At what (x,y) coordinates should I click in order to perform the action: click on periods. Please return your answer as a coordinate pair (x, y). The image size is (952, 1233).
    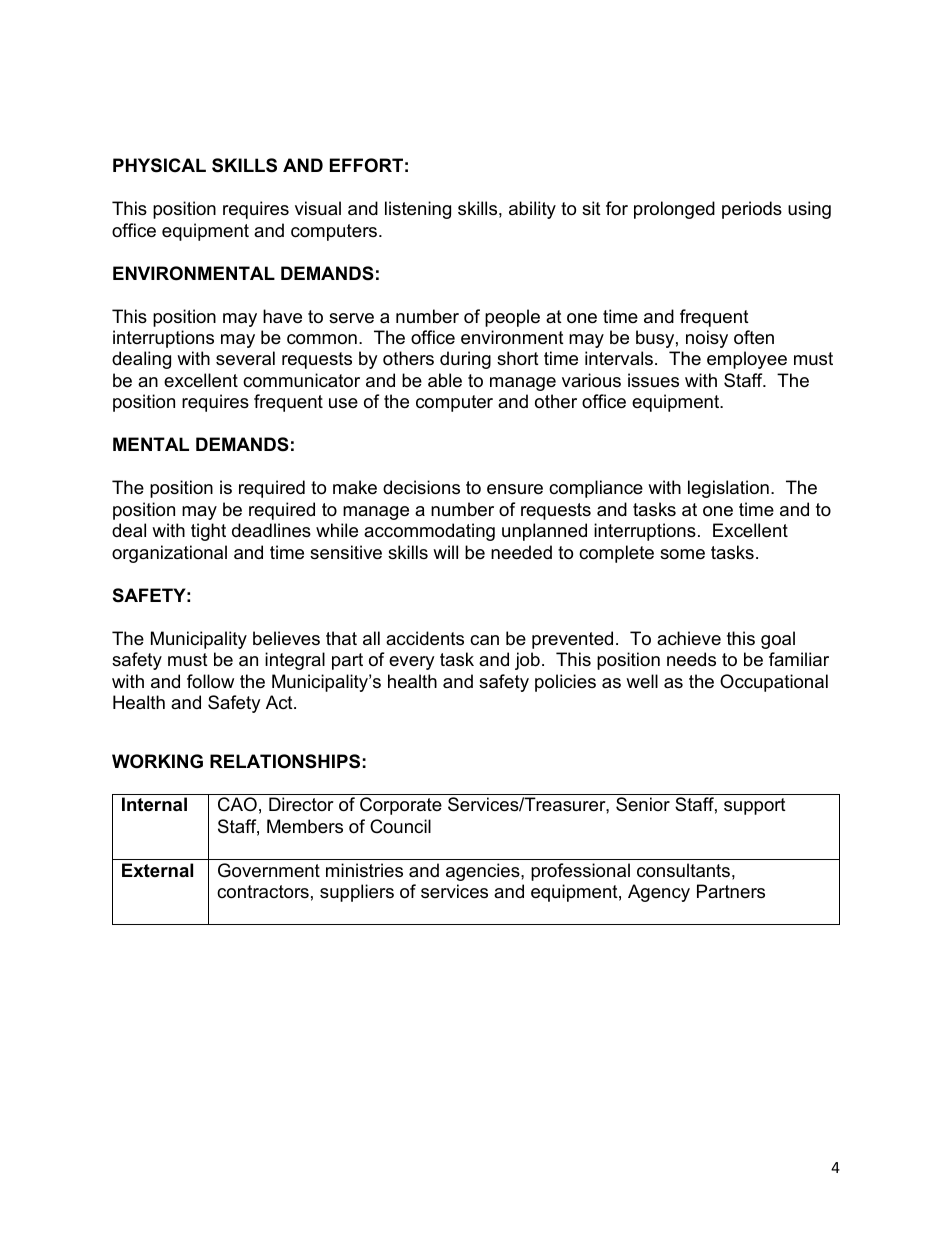
    Looking at the image, I should click on (752, 210).
